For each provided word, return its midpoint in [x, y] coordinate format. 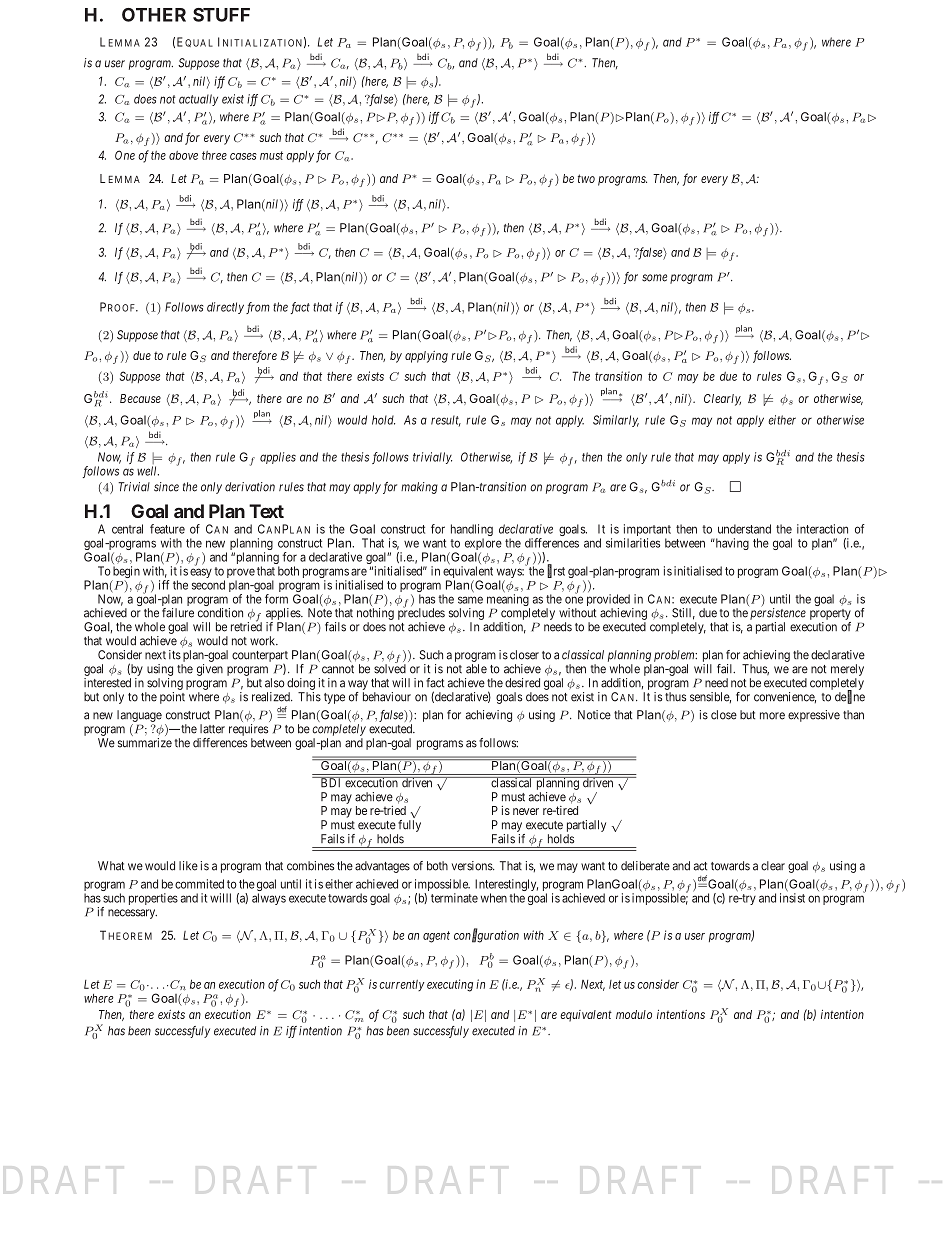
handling [472, 531]
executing [450, 985]
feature [167, 529]
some [654, 278]
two [586, 178]
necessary [132, 914]
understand [744, 529]
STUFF [221, 15]
